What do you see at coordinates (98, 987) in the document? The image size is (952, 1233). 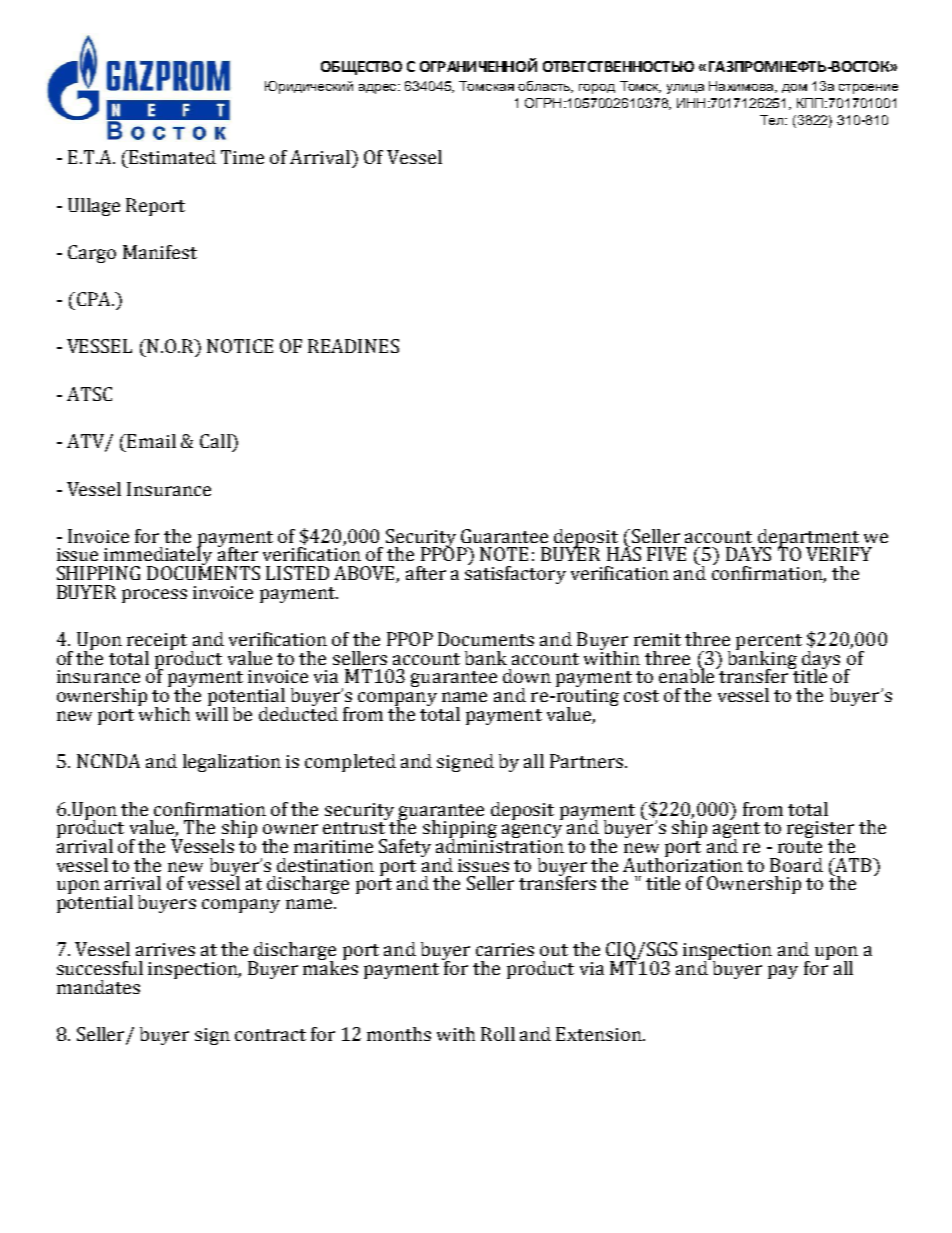 I see `mandates` at bounding box center [98, 987].
